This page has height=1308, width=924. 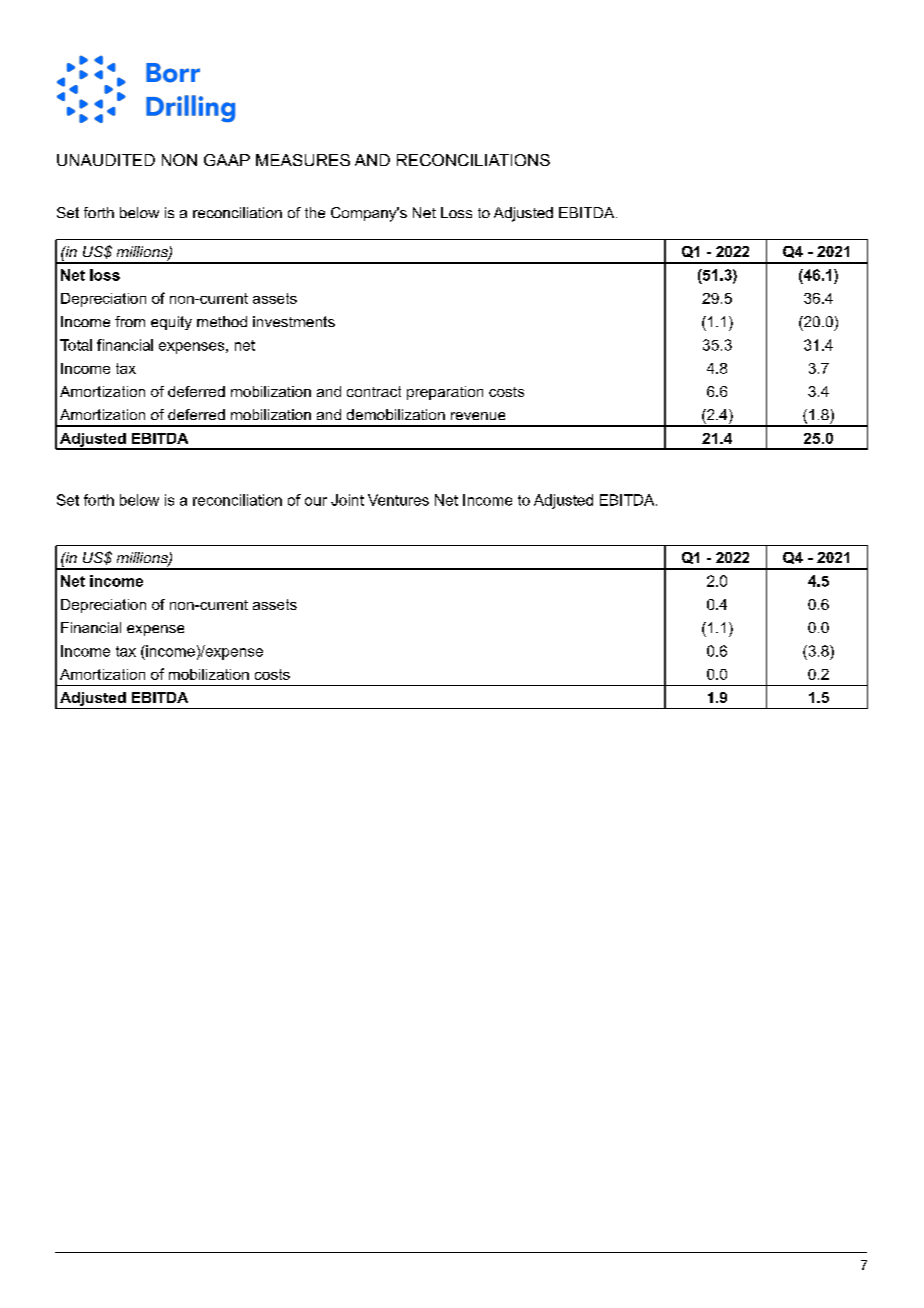 What do you see at coordinates (227, 160) in the page?
I see `GAAP` at bounding box center [227, 160].
